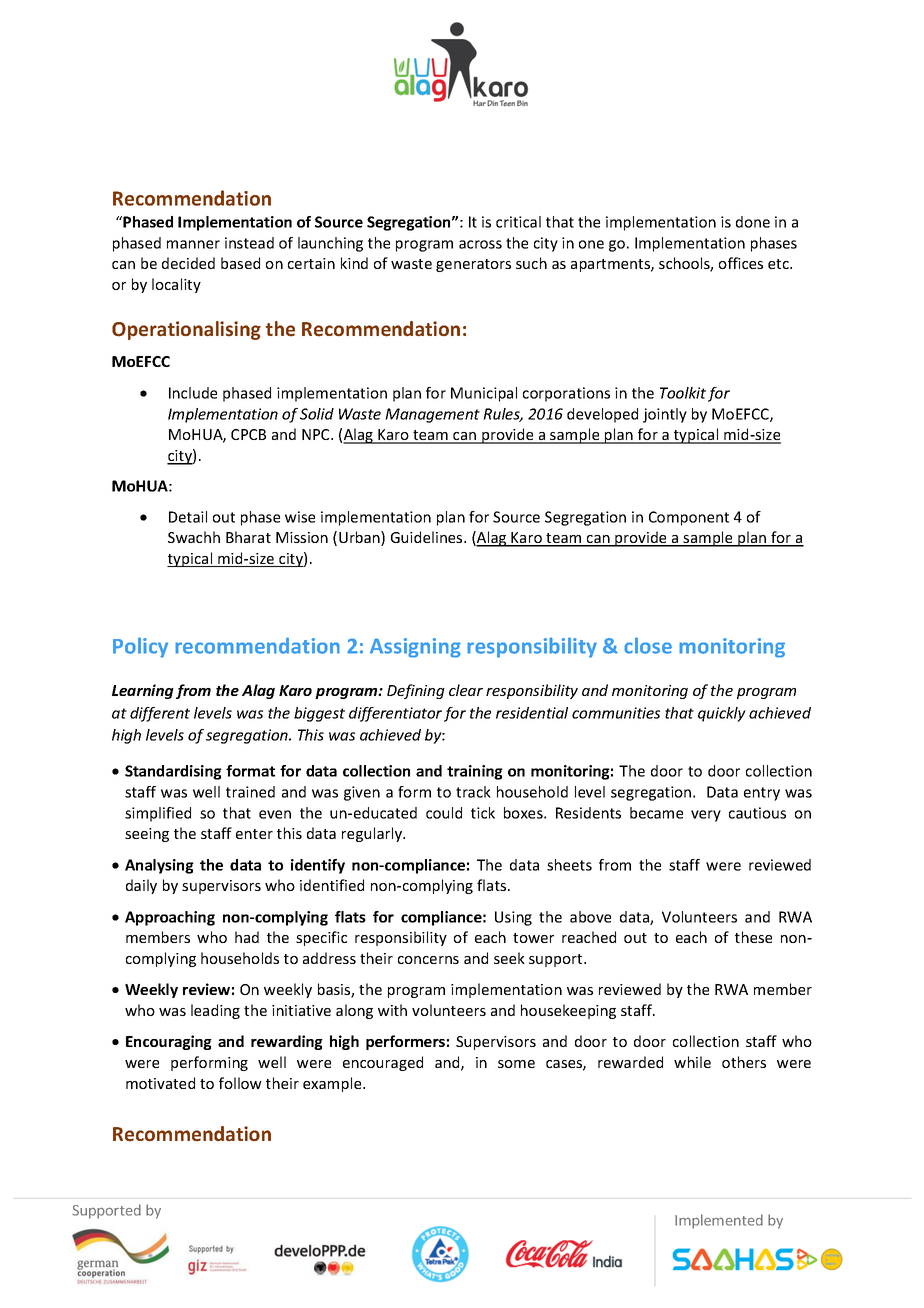 This image has width=924, height=1308. I want to click on generators, so click(473, 265).
